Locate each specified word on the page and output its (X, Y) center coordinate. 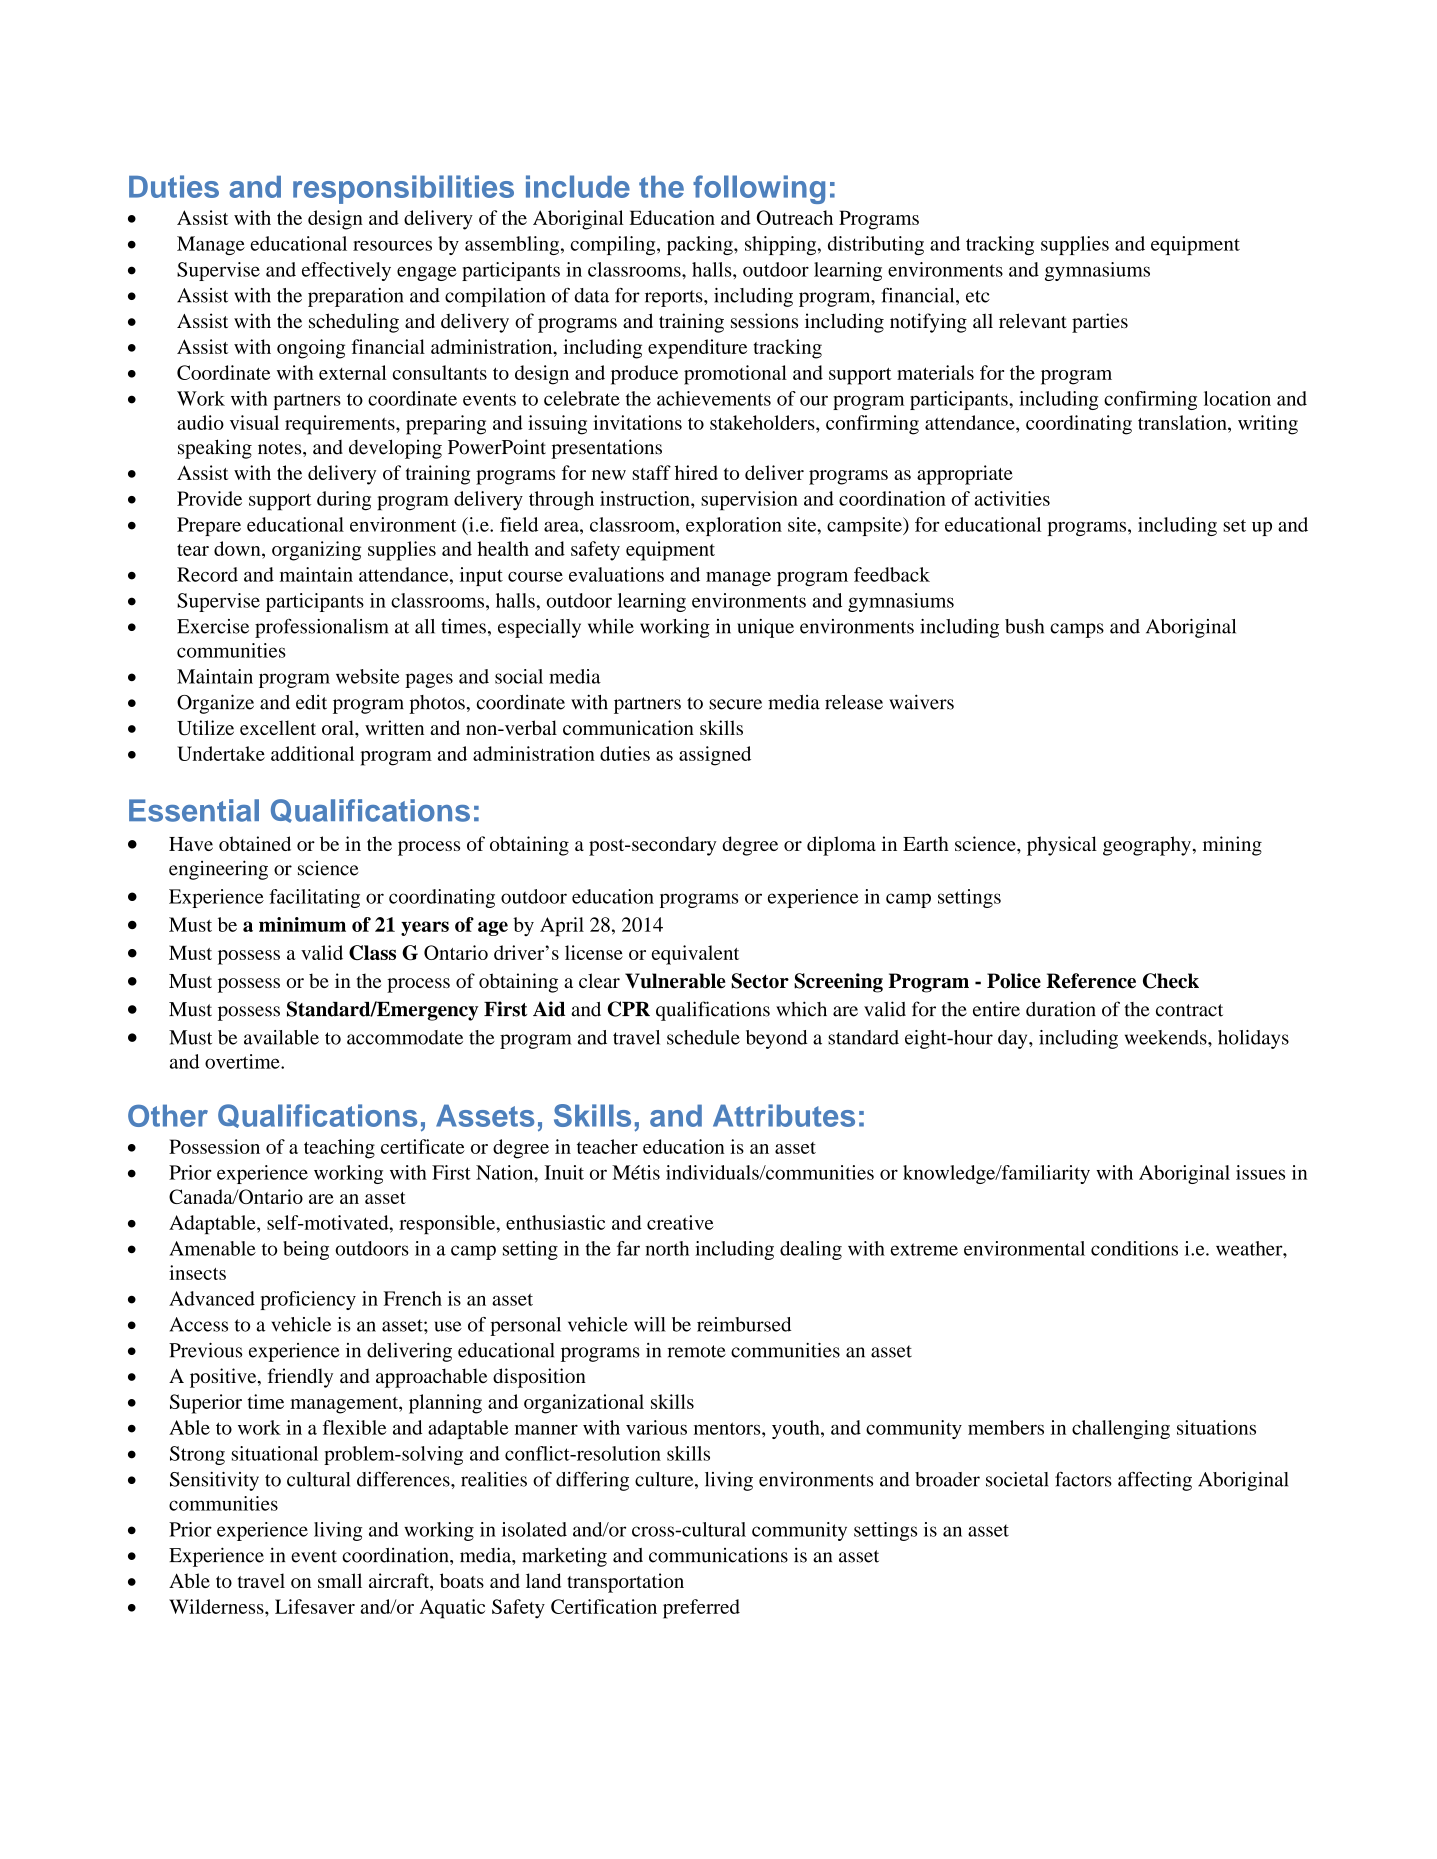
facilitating (314, 898)
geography (1147, 846)
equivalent (695, 955)
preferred (701, 1609)
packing (701, 245)
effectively (346, 271)
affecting (1155, 1481)
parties (1100, 323)
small (340, 1580)
